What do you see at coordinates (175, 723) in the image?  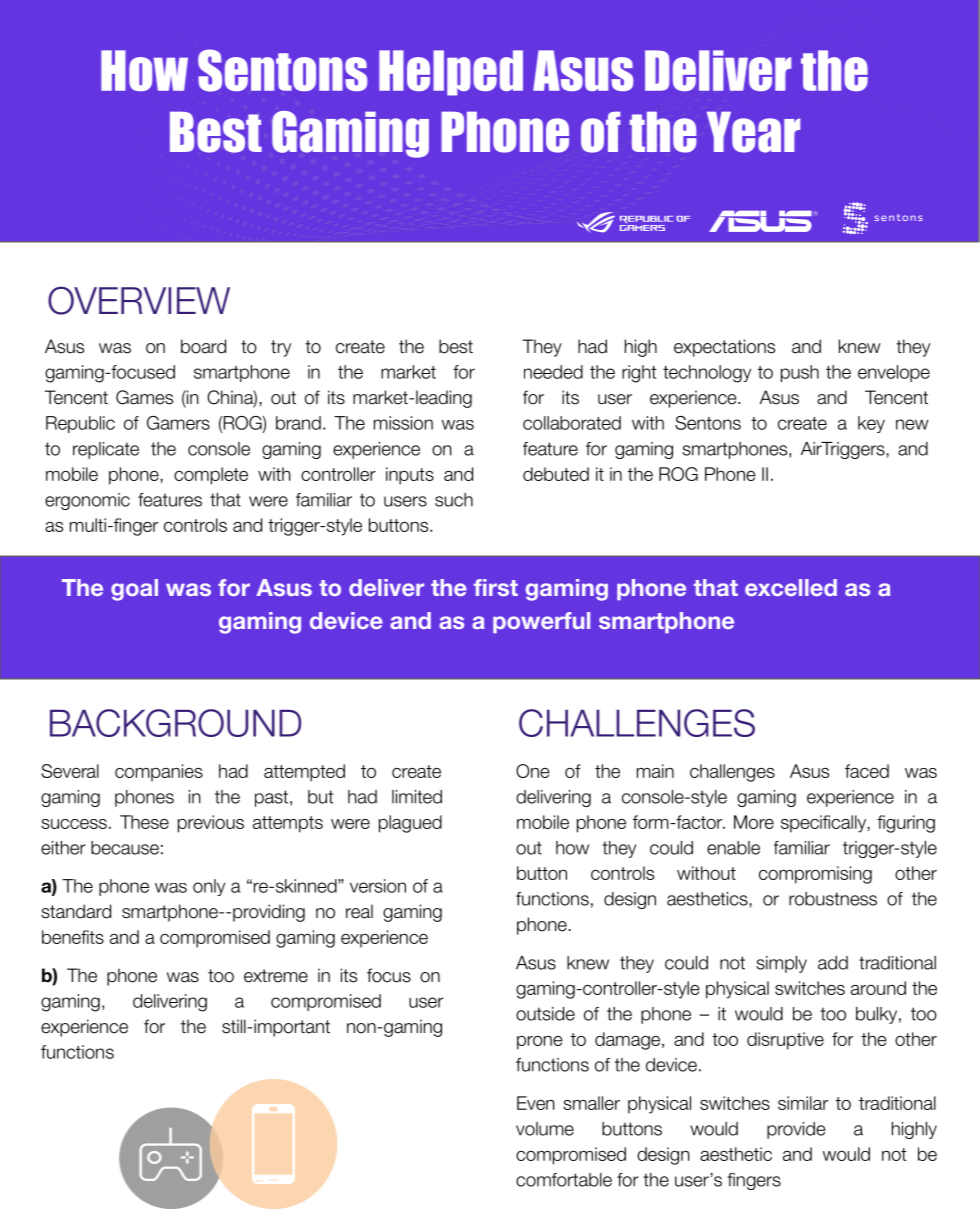 I see `BACKGROUND` at bounding box center [175, 723].
